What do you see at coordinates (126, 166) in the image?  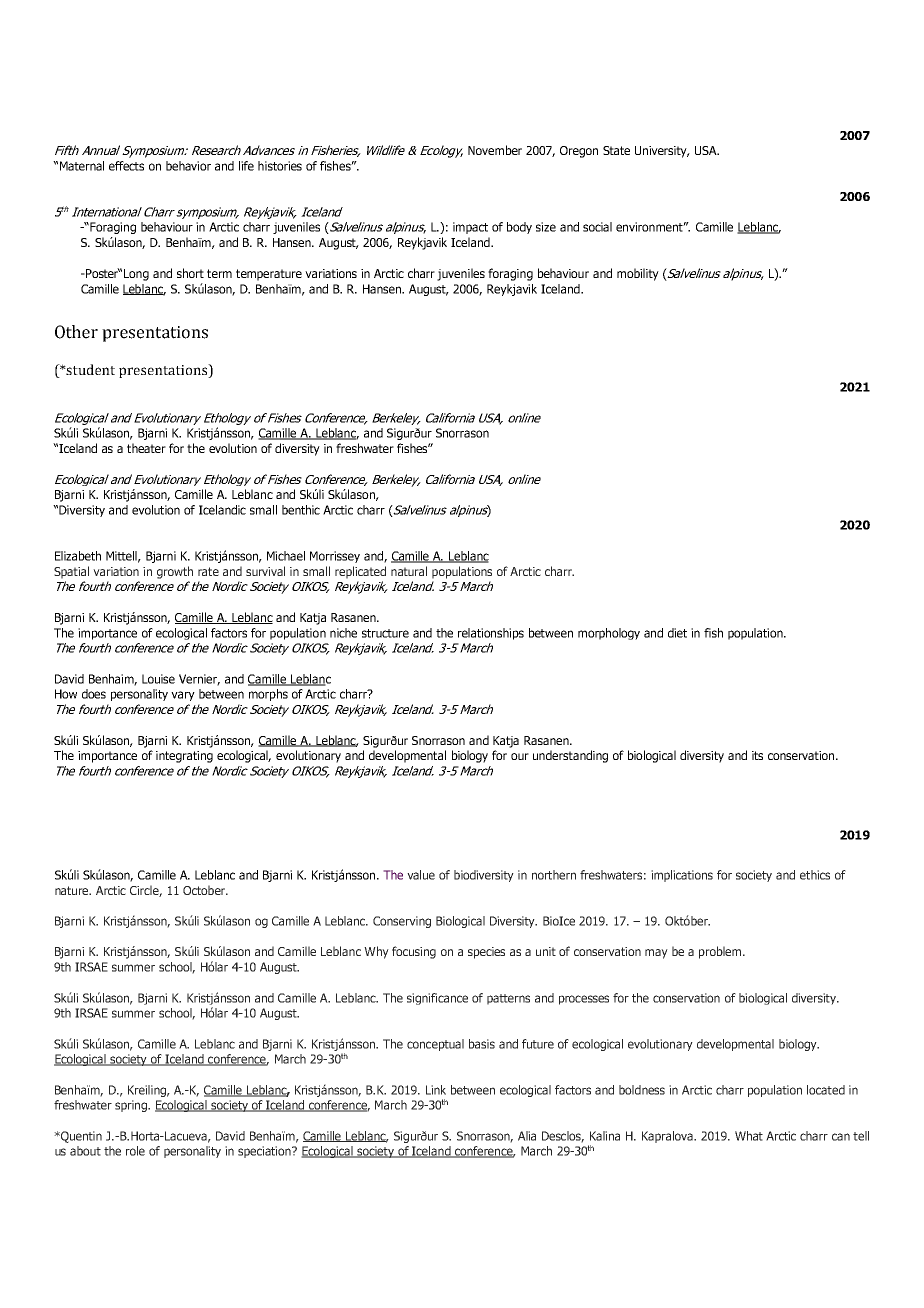 I see `effects` at bounding box center [126, 166].
